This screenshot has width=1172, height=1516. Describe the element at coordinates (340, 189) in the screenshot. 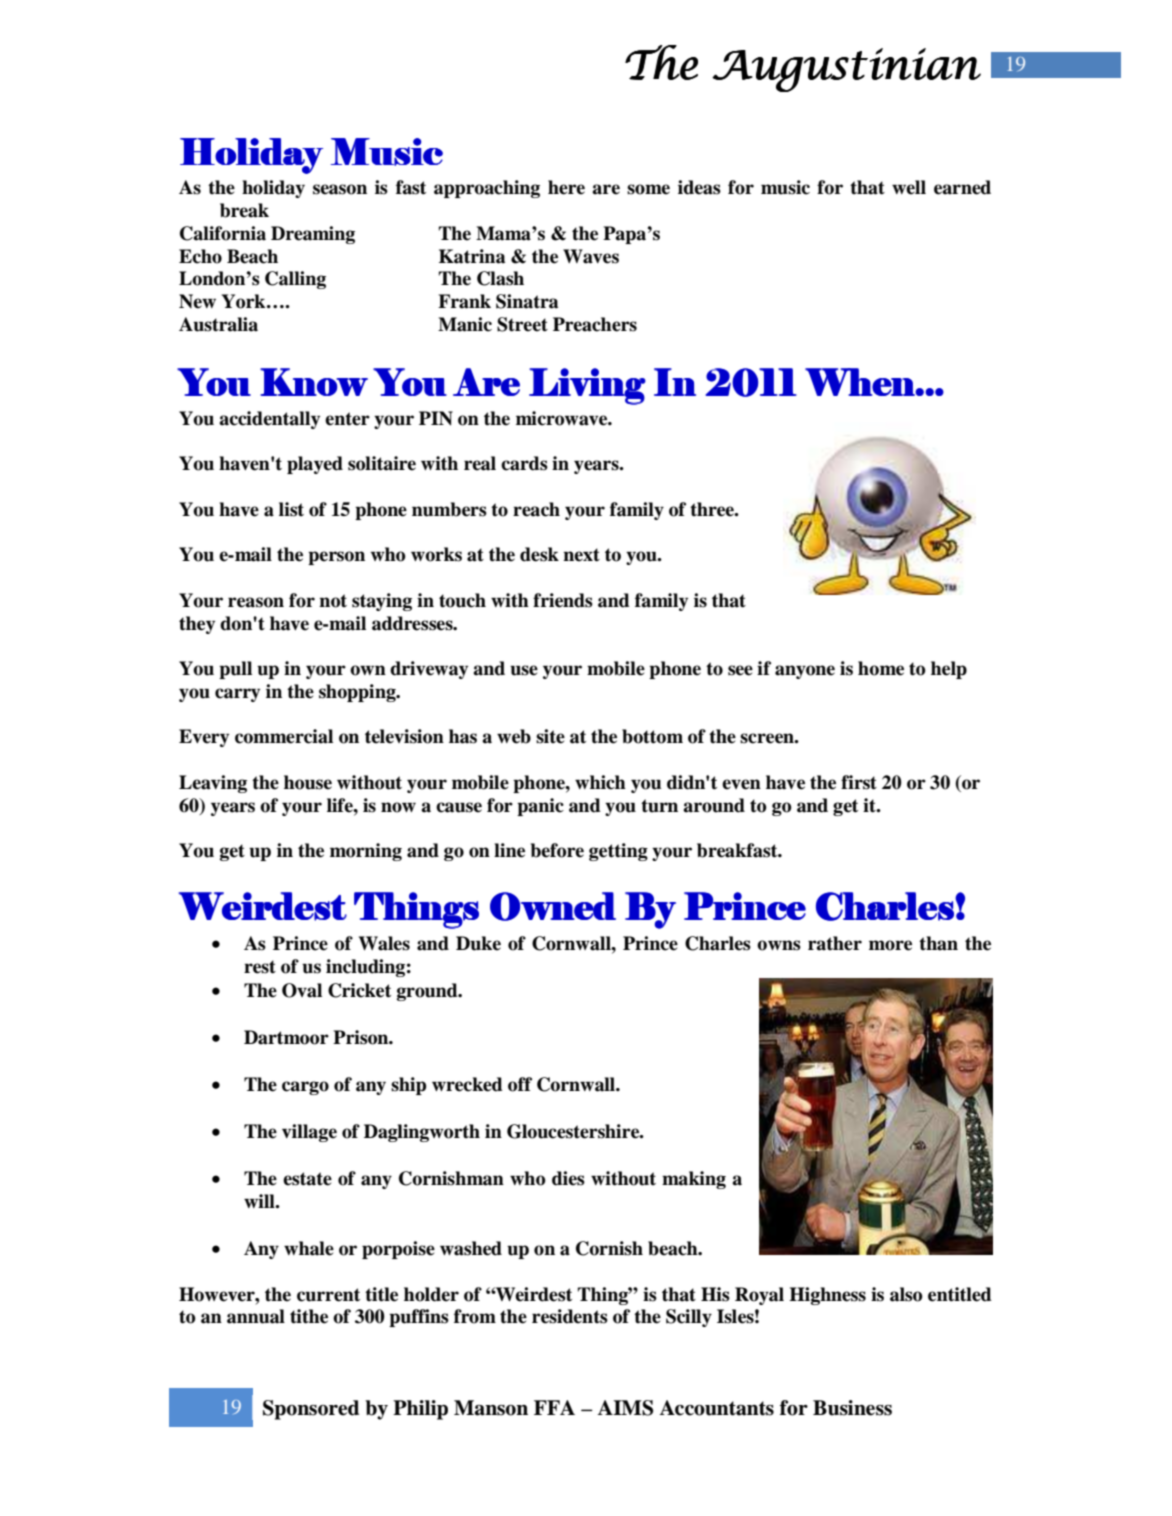

I see `season` at that location.
